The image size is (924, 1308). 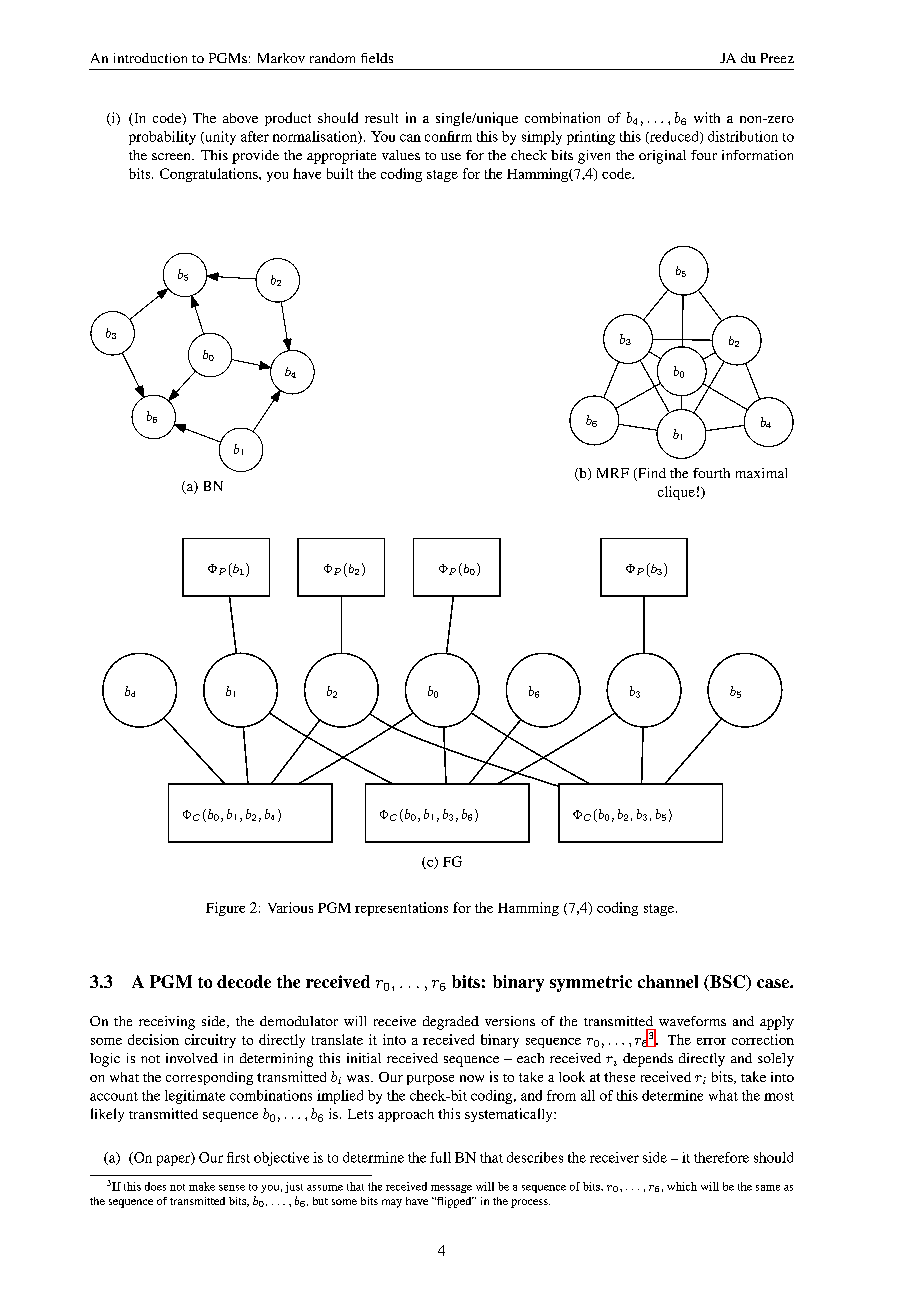 What do you see at coordinates (676, 493) in the screenshot?
I see `clique` at bounding box center [676, 493].
